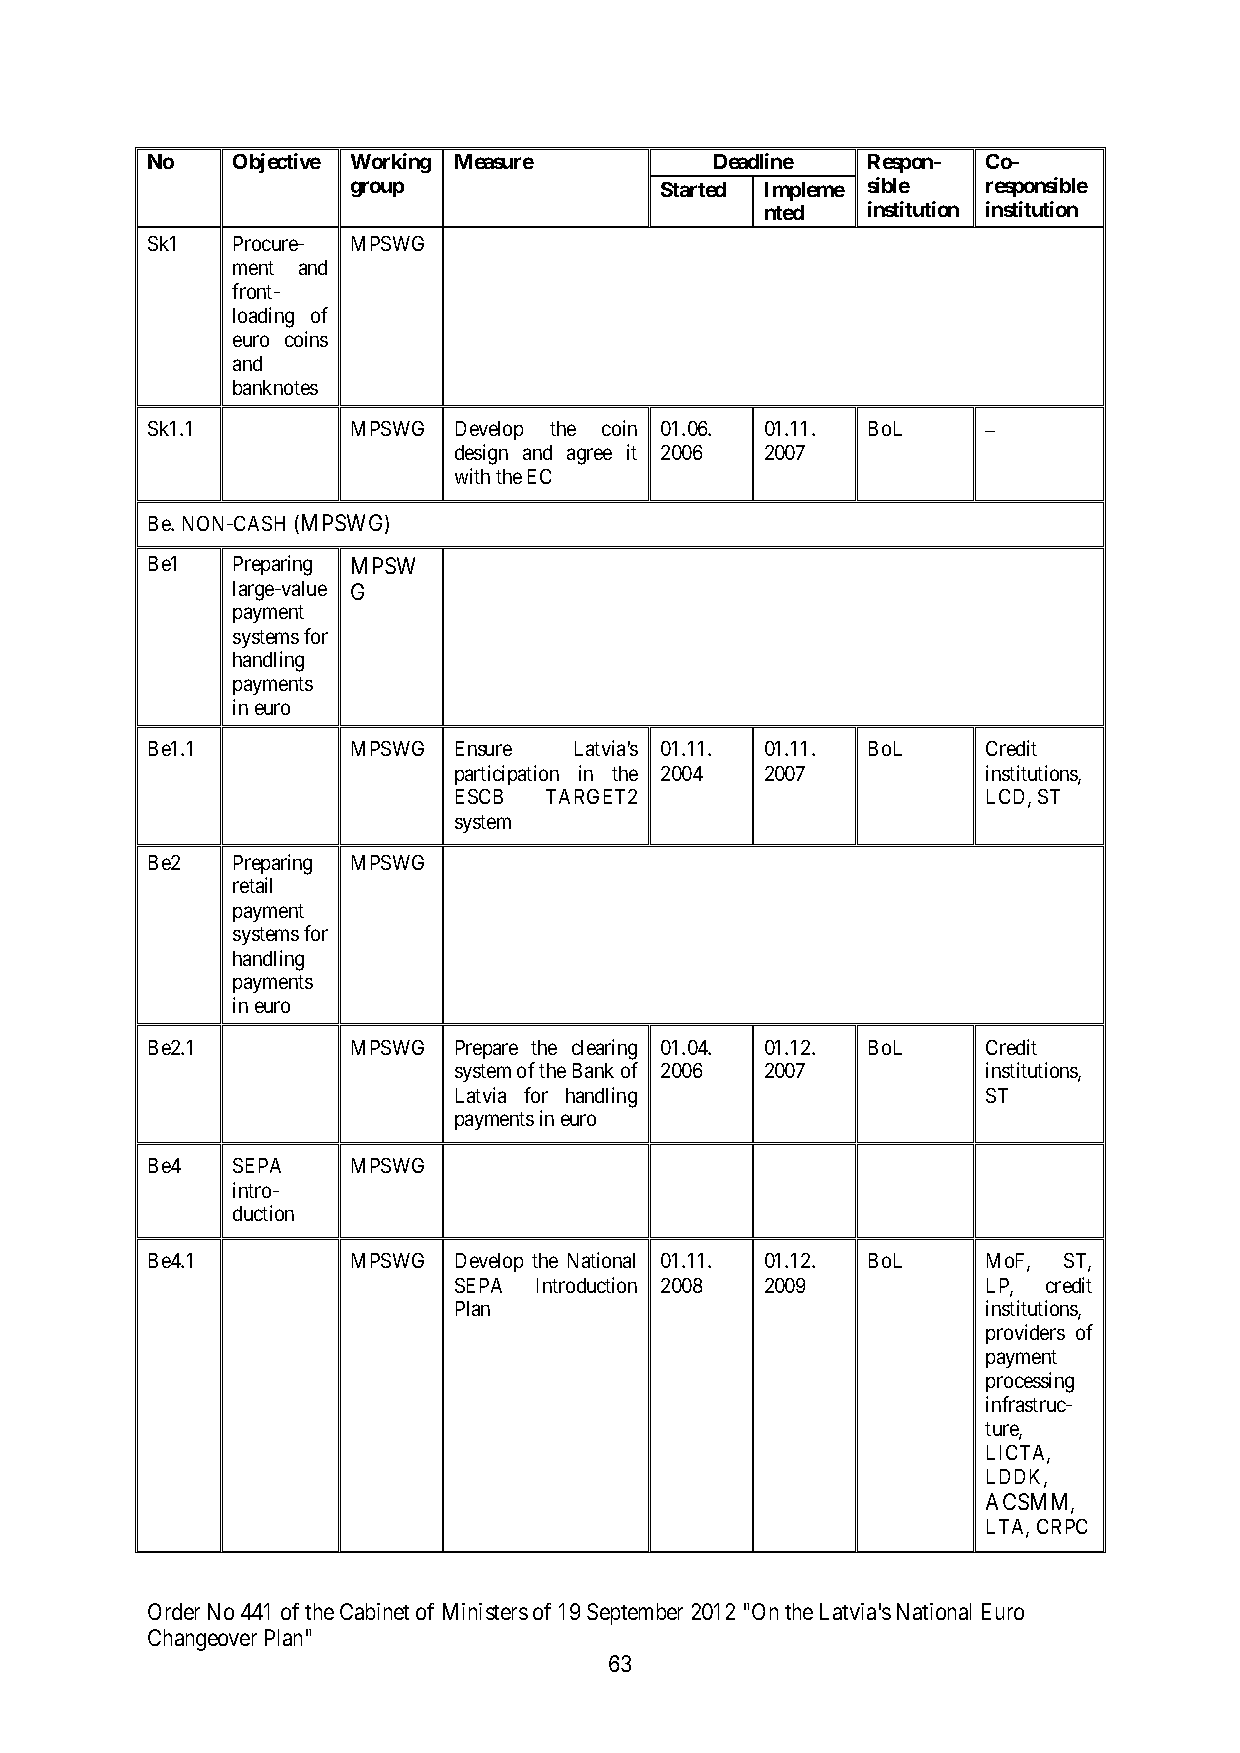 This page has height=1753, width=1240. I want to click on providers, so click(1025, 1334).
